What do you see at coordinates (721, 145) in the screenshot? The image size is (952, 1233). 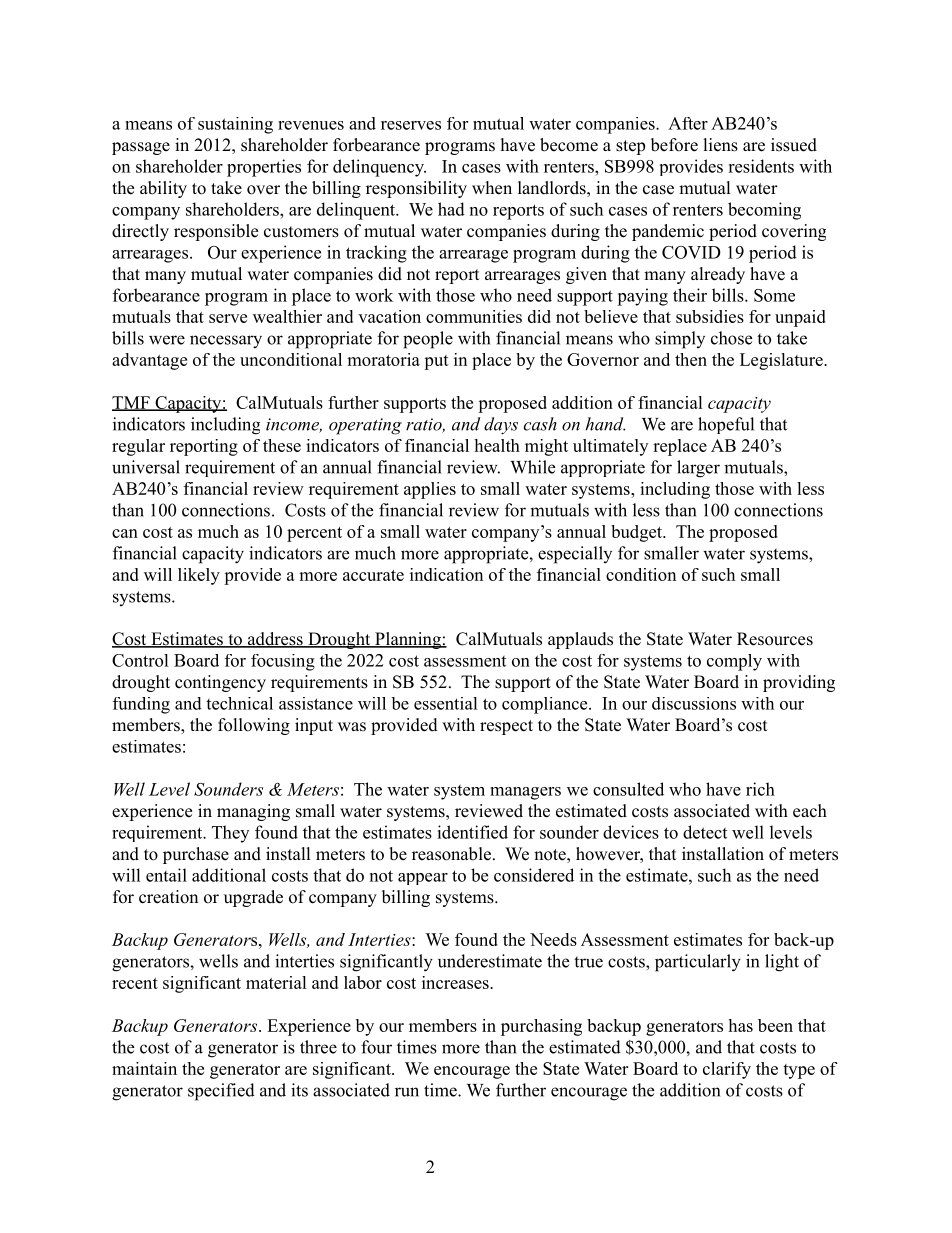 I see `liens` at bounding box center [721, 145].
